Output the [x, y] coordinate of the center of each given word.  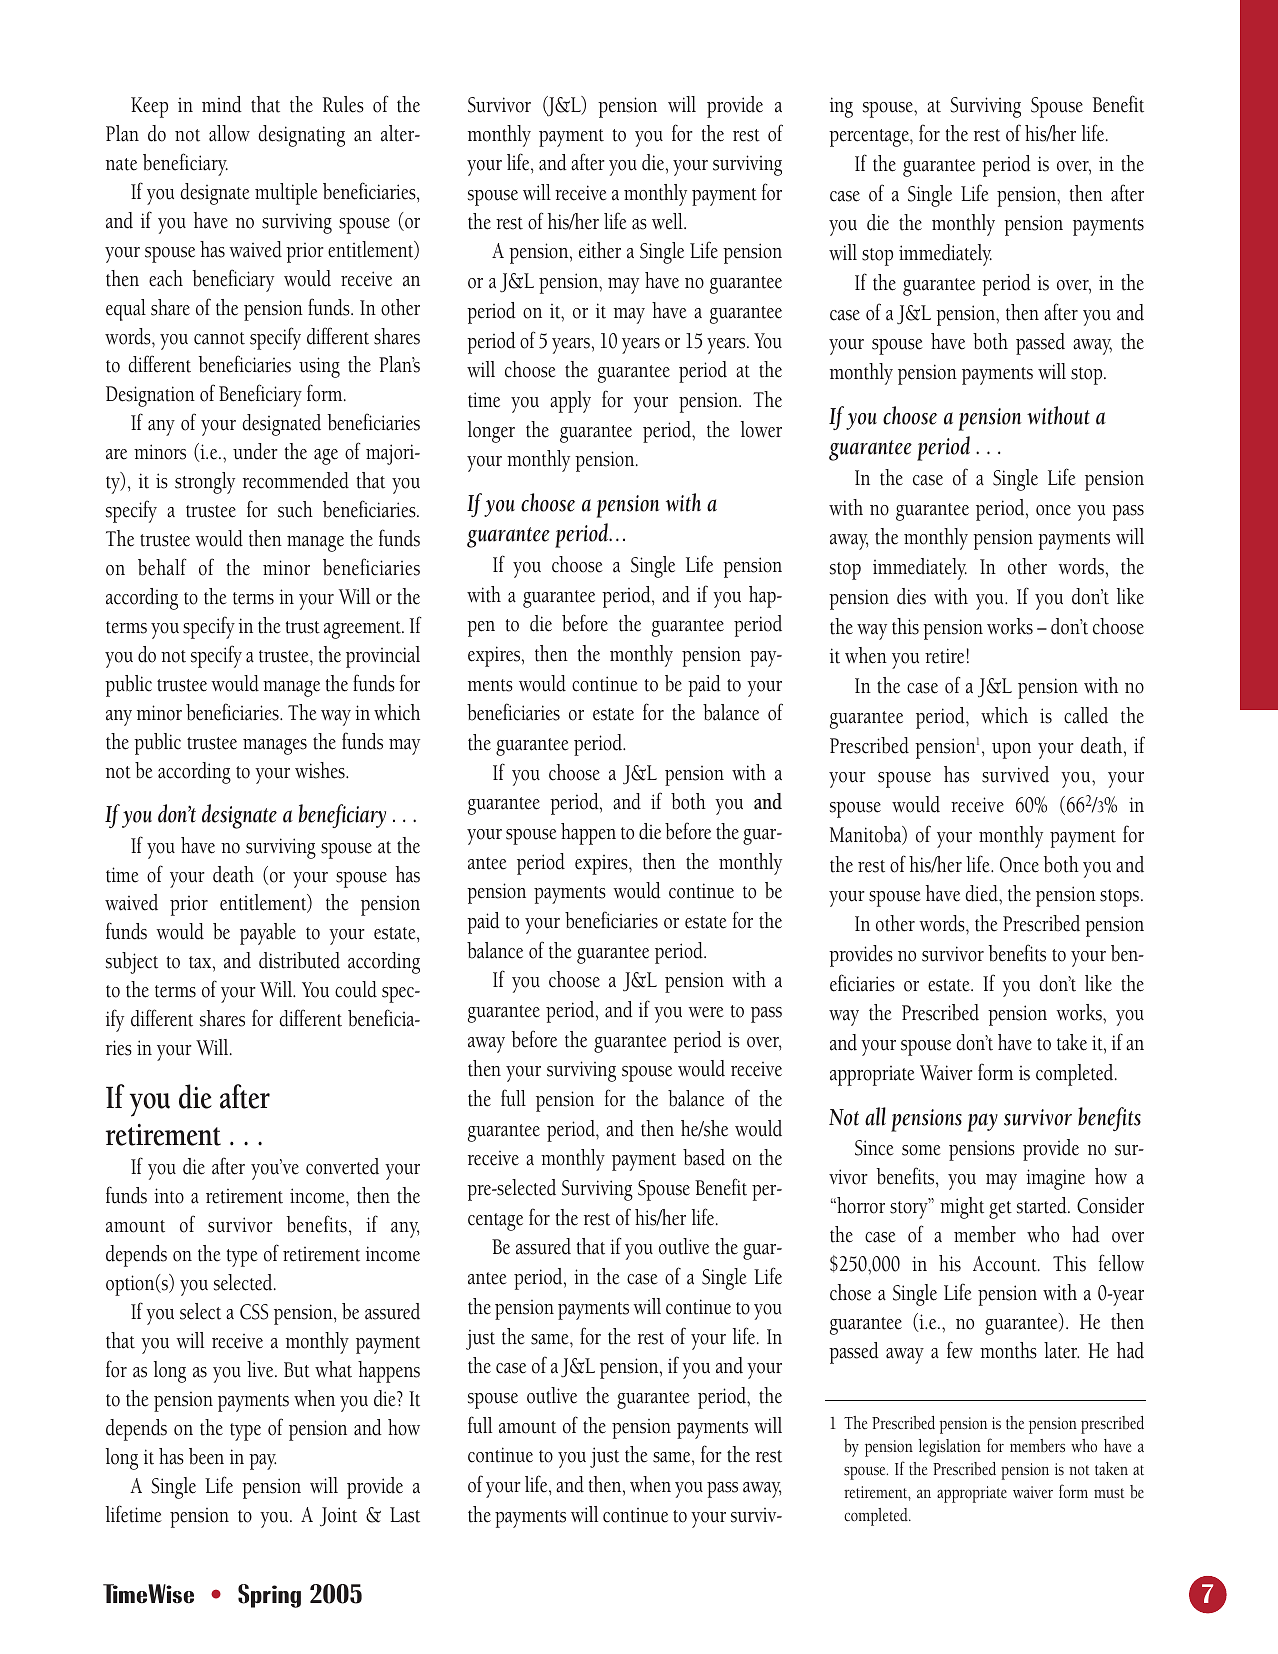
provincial [383, 657]
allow [229, 133]
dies [911, 596]
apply [570, 402]
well [668, 221]
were [706, 1012]
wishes [321, 770]
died [982, 893]
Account [1006, 1264]
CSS [254, 1312]
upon [1011, 751]
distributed [299, 960]
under [255, 451]
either [600, 250]
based [704, 1157]
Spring [269, 1596]
